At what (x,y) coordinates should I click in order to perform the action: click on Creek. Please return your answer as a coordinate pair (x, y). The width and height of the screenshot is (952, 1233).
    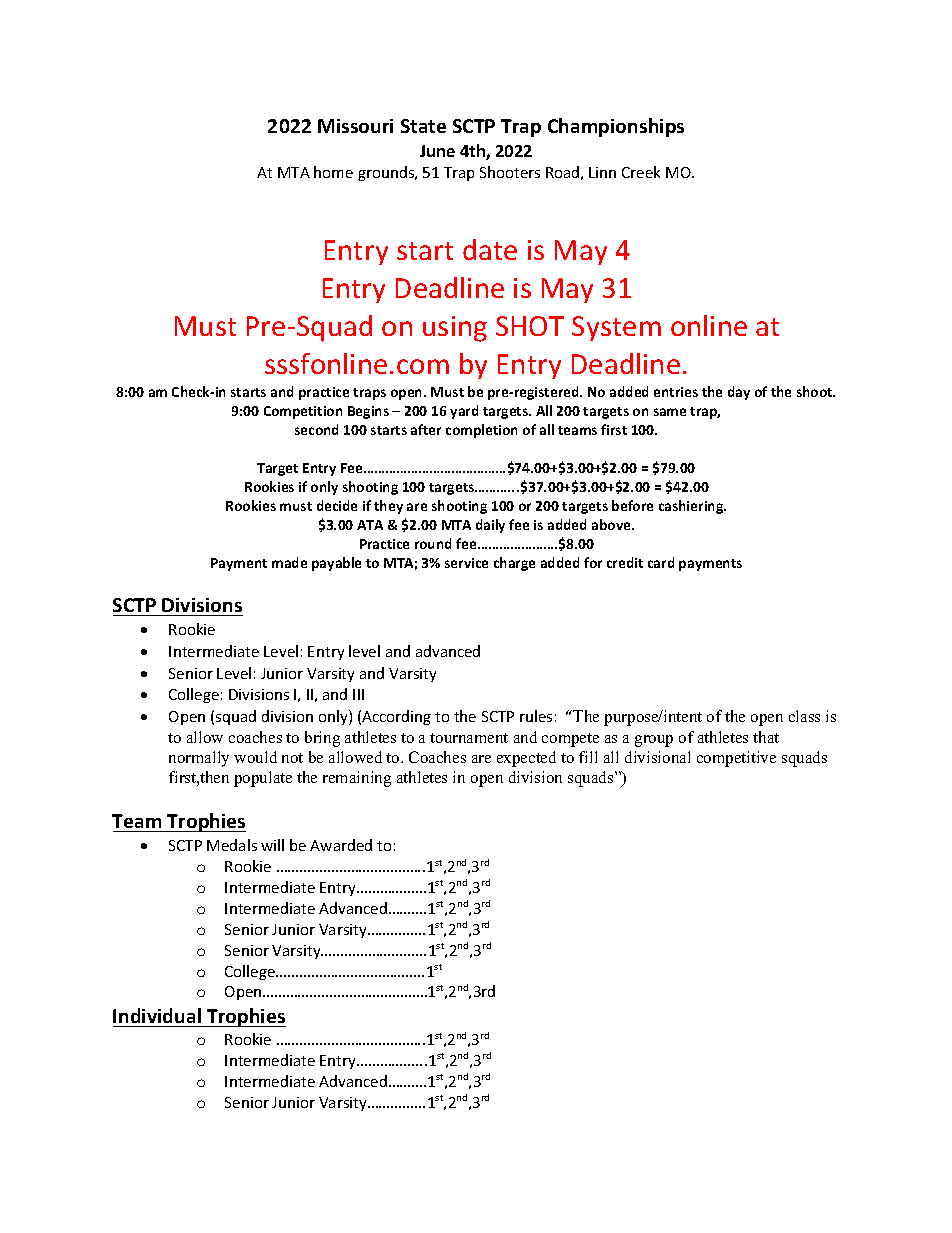
    Looking at the image, I should click on (641, 172).
